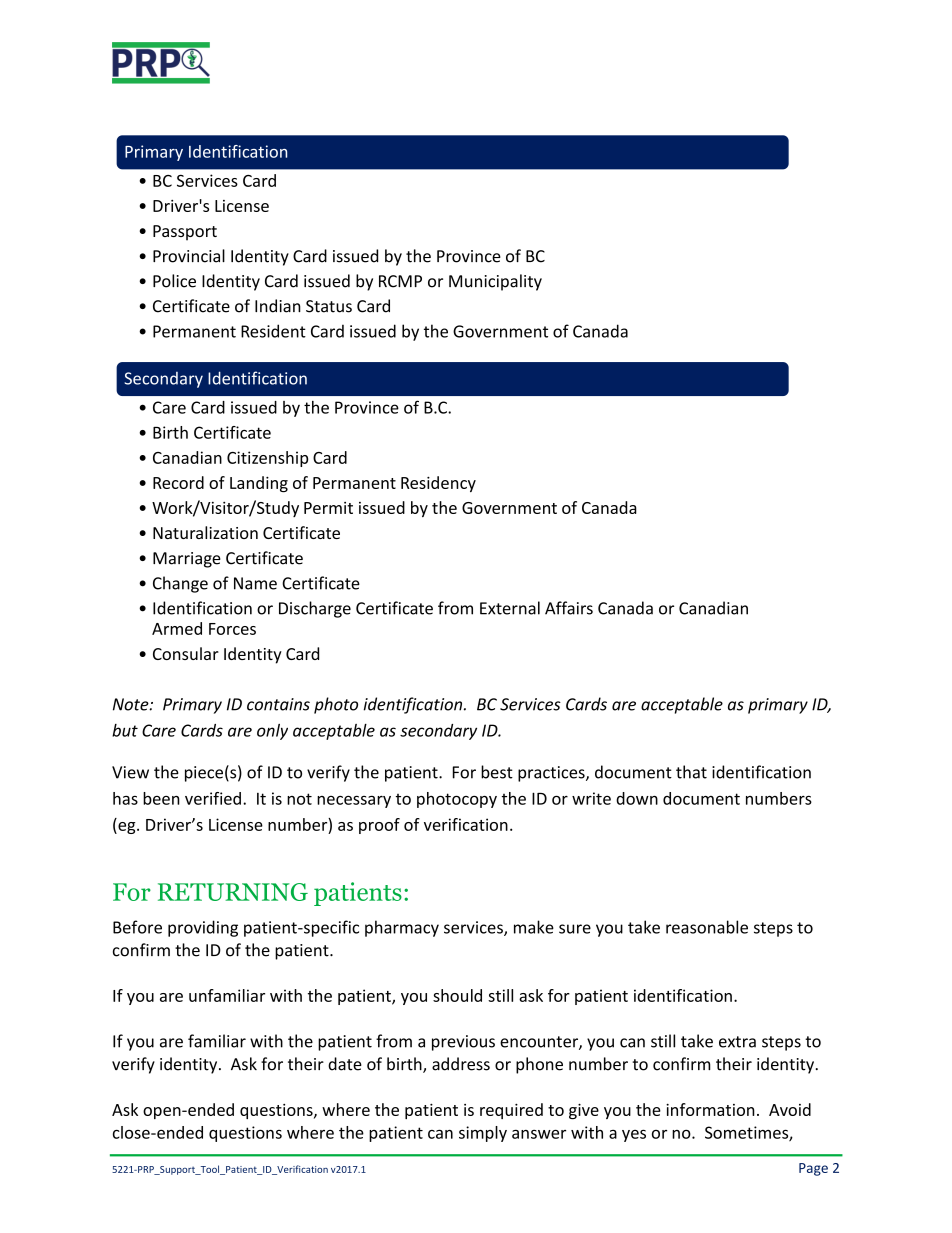 The height and width of the screenshot is (1233, 952). Describe the element at coordinates (400, 281) in the screenshot. I see `RCMP` at that location.
